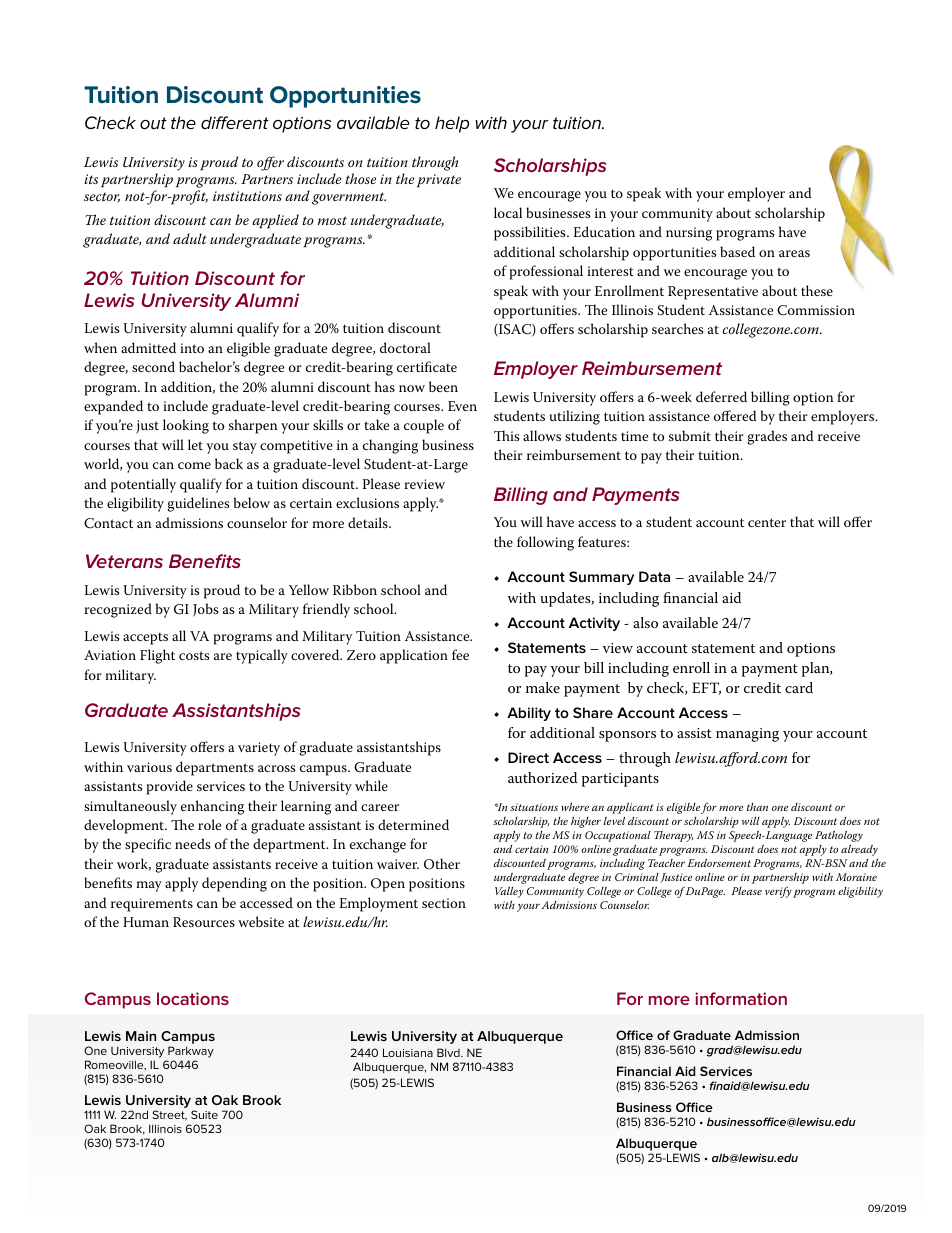  Describe the element at coordinates (528, 757) in the document. I see `Direct` at that location.
